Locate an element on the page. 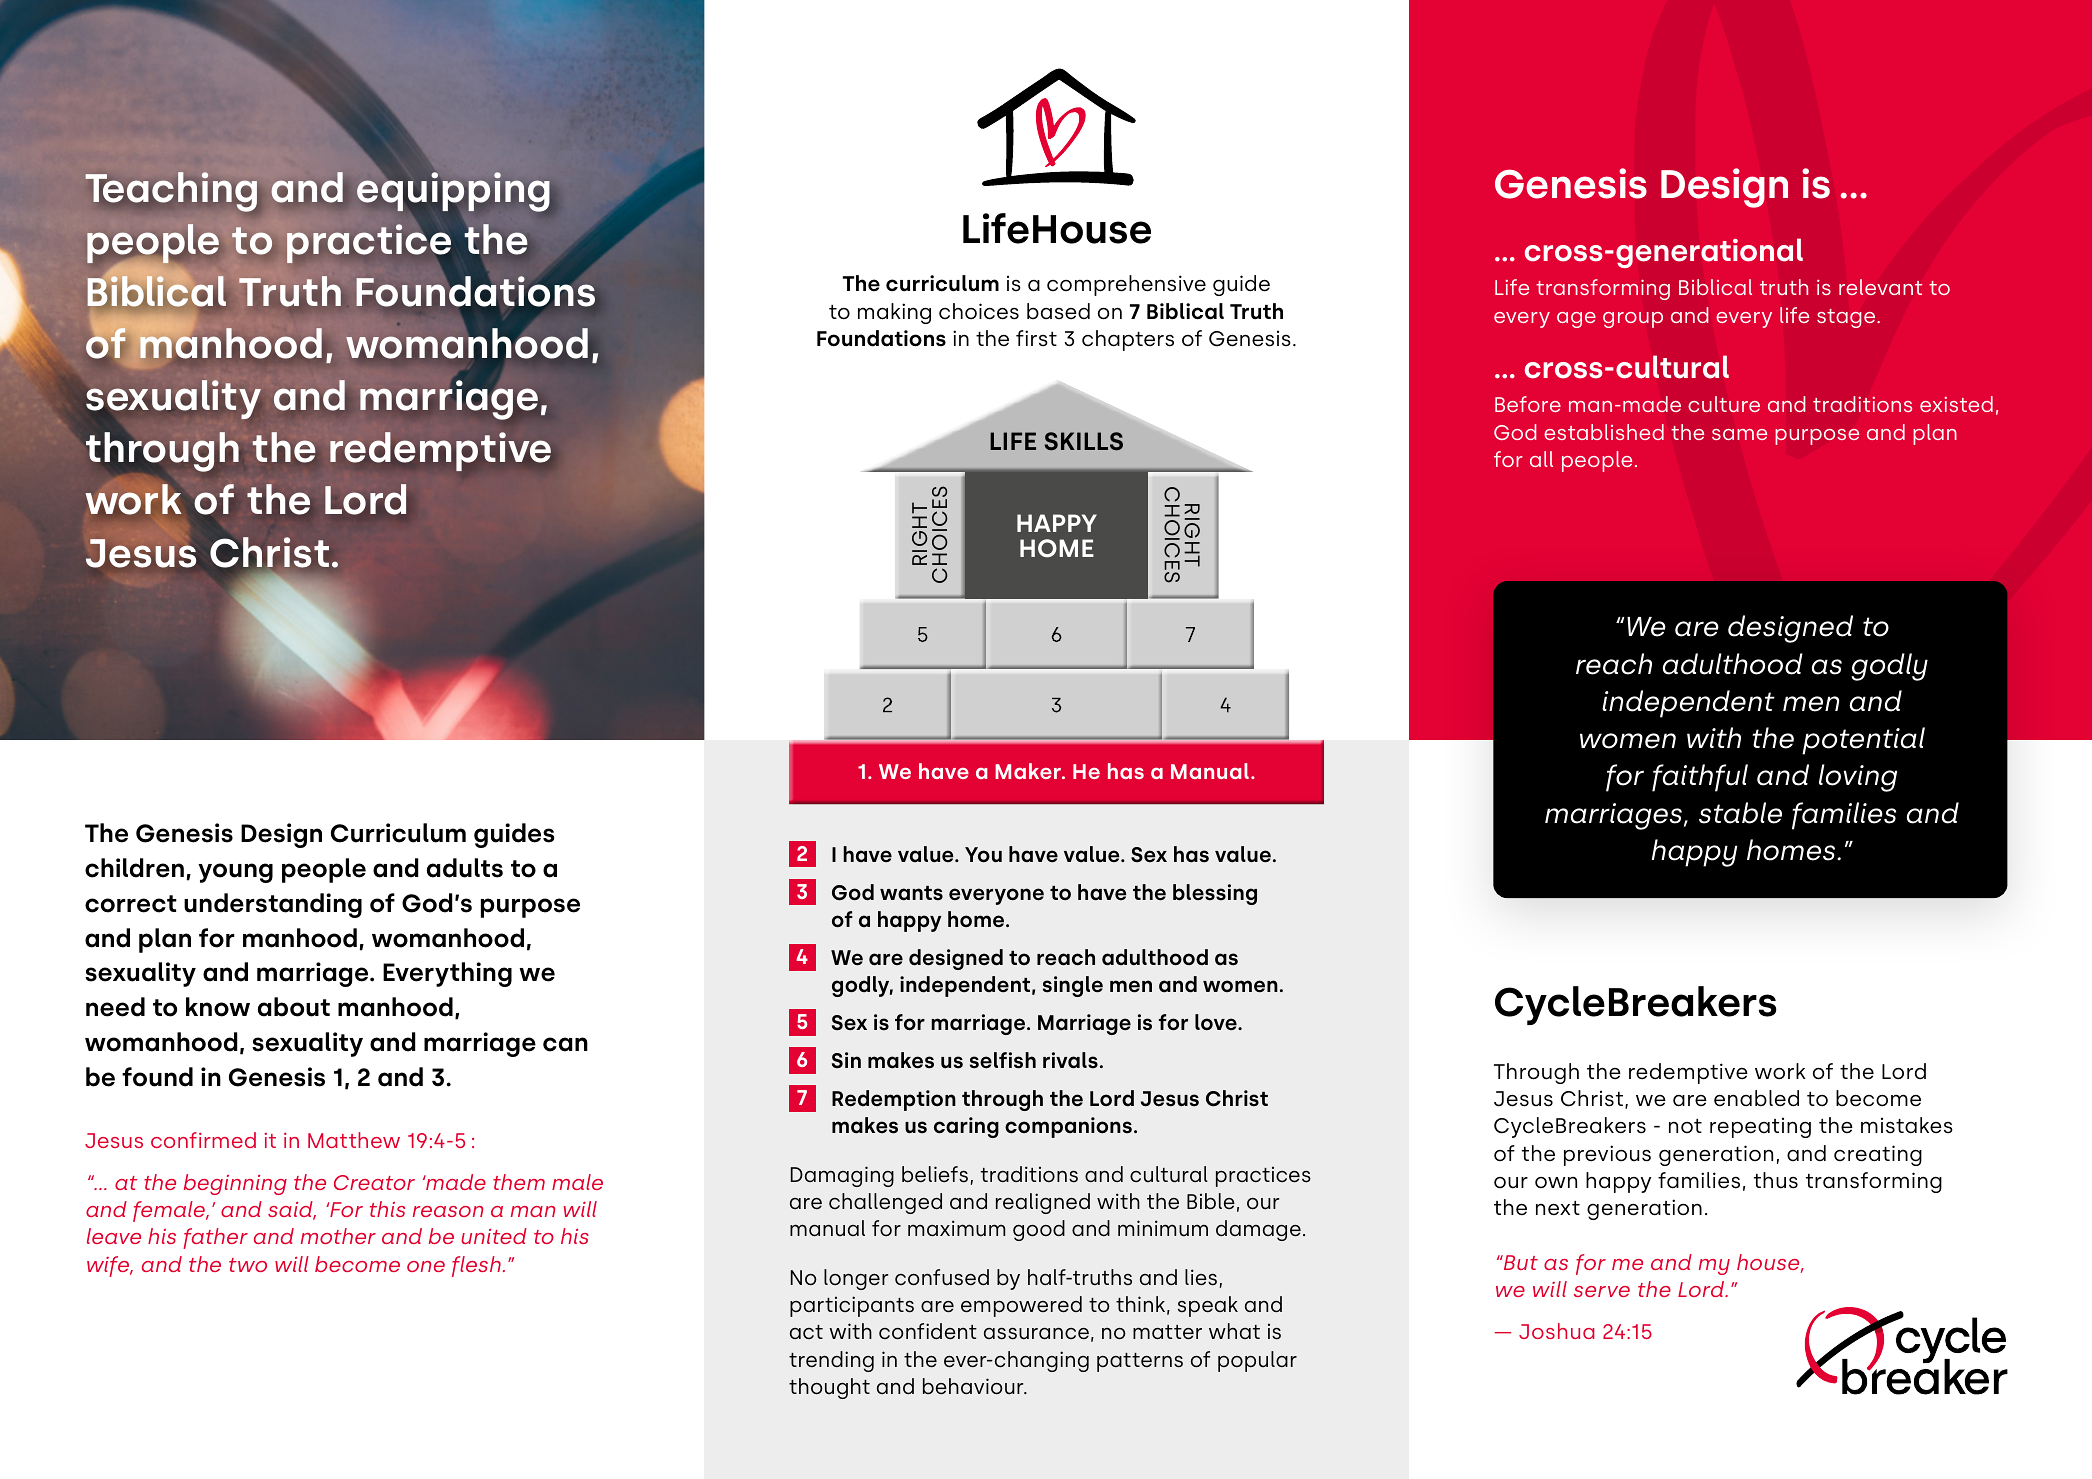 The width and height of the document is (2092, 1479). two is located at coordinates (248, 1265).
